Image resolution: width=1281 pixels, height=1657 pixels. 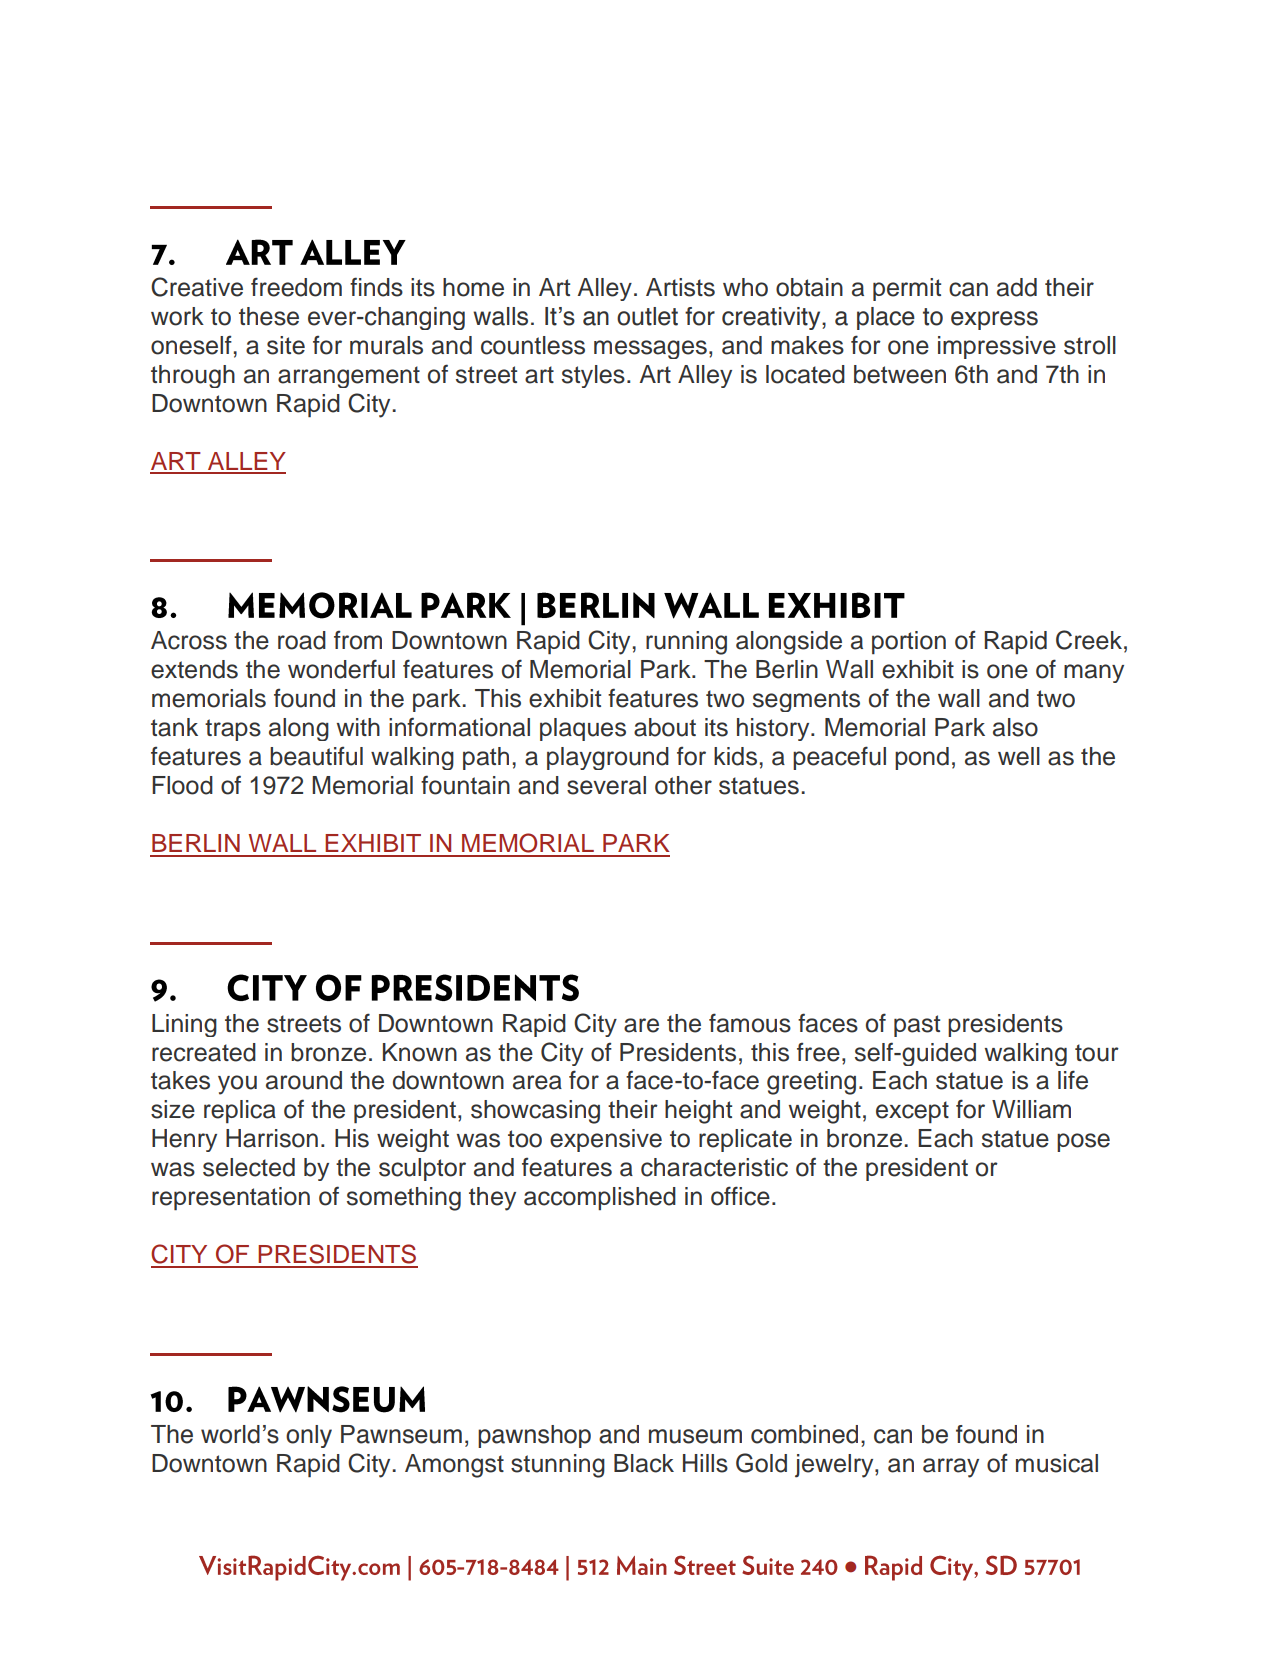 What do you see at coordinates (606, 1140) in the screenshot?
I see `expensive` at bounding box center [606, 1140].
